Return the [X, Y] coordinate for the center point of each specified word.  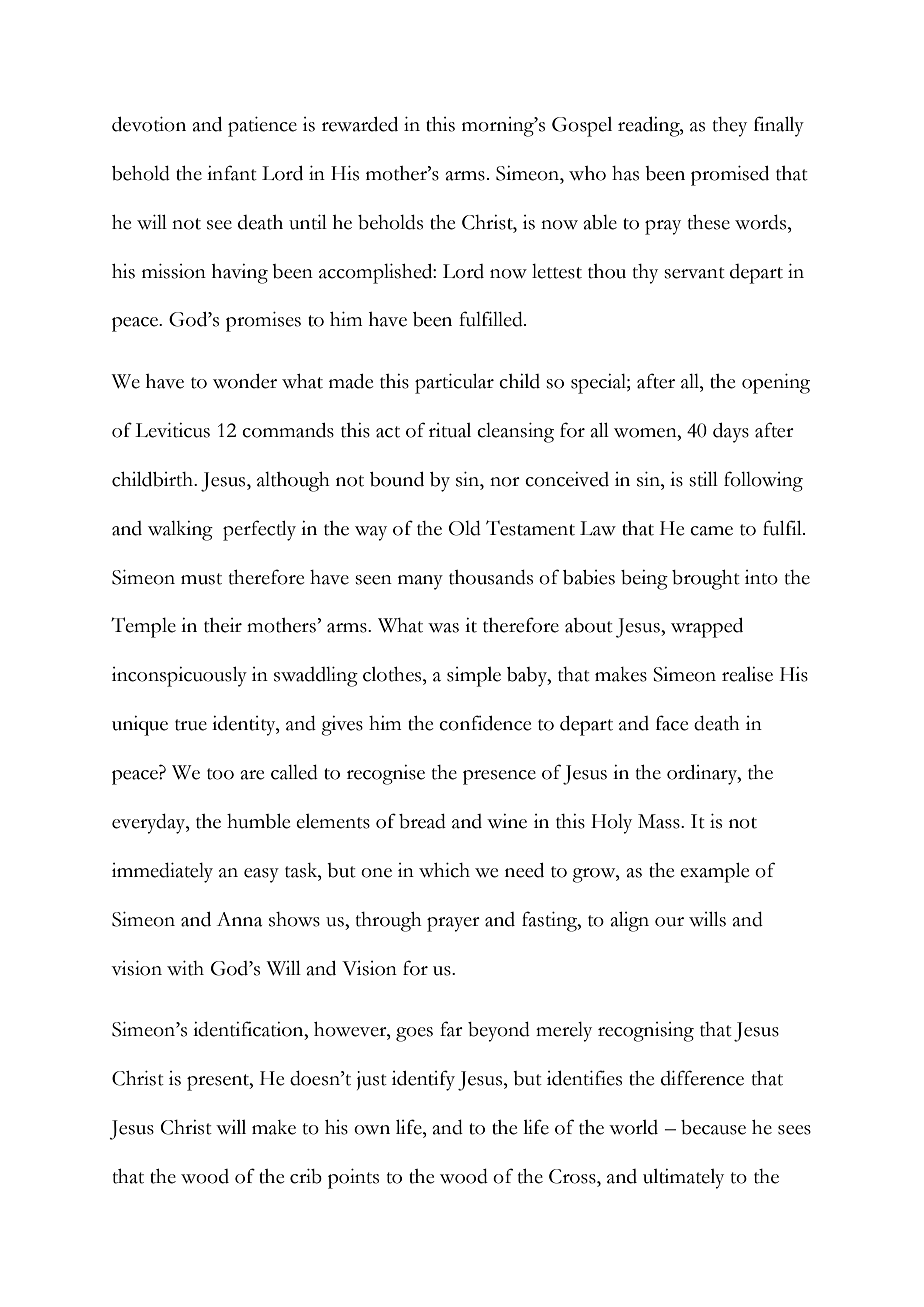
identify [423, 1080]
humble [258, 821]
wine [507, 821]
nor [505, 482]
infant [232, 173]
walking [180, 531]
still [703, 479]
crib [306, 1176]
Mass [660, 821]
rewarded [360, 124]
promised [730, 175]
